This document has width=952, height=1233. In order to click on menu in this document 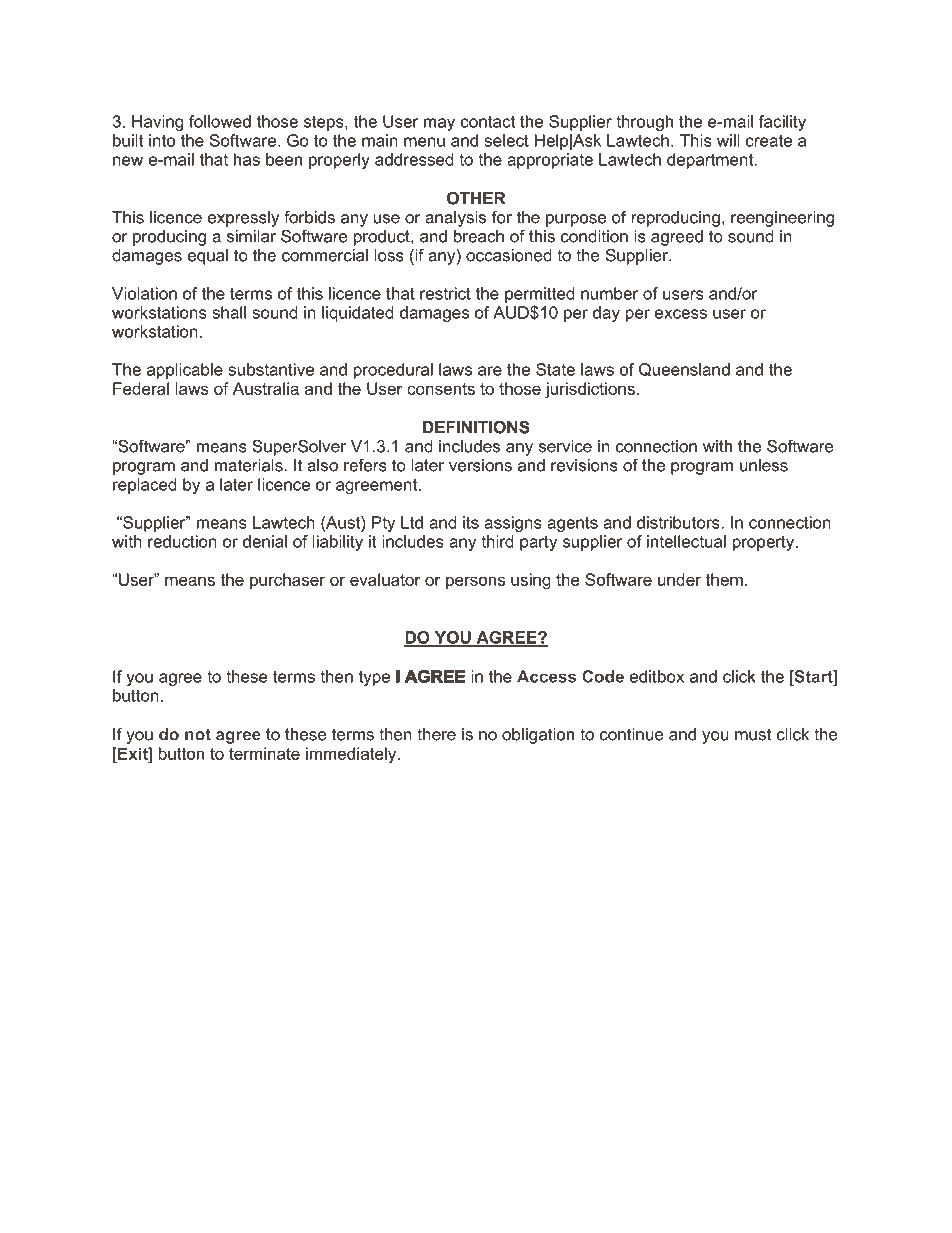, I will do `click(424, 142)`.
